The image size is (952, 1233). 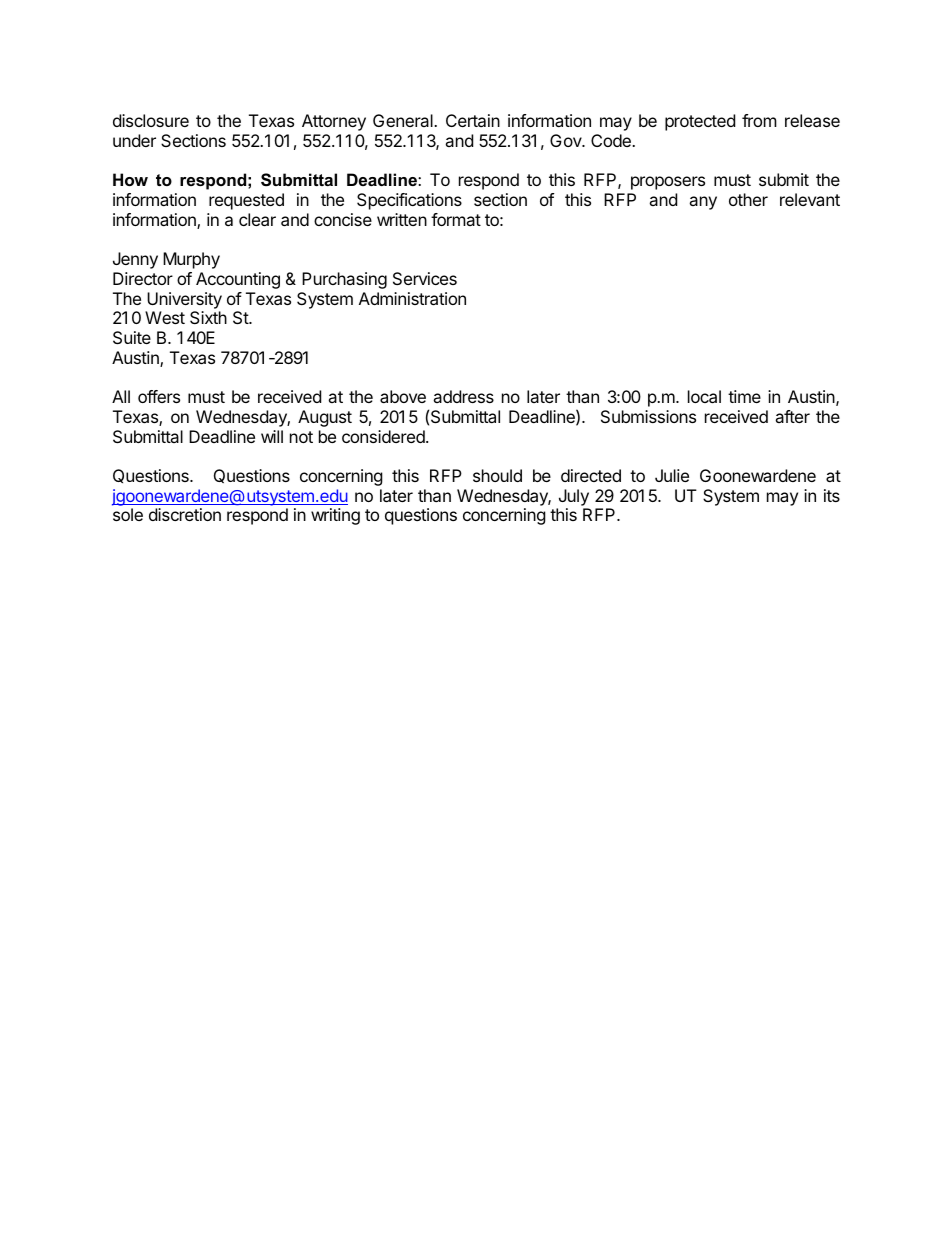 I want to click on July, so click(x=574, y=497).
